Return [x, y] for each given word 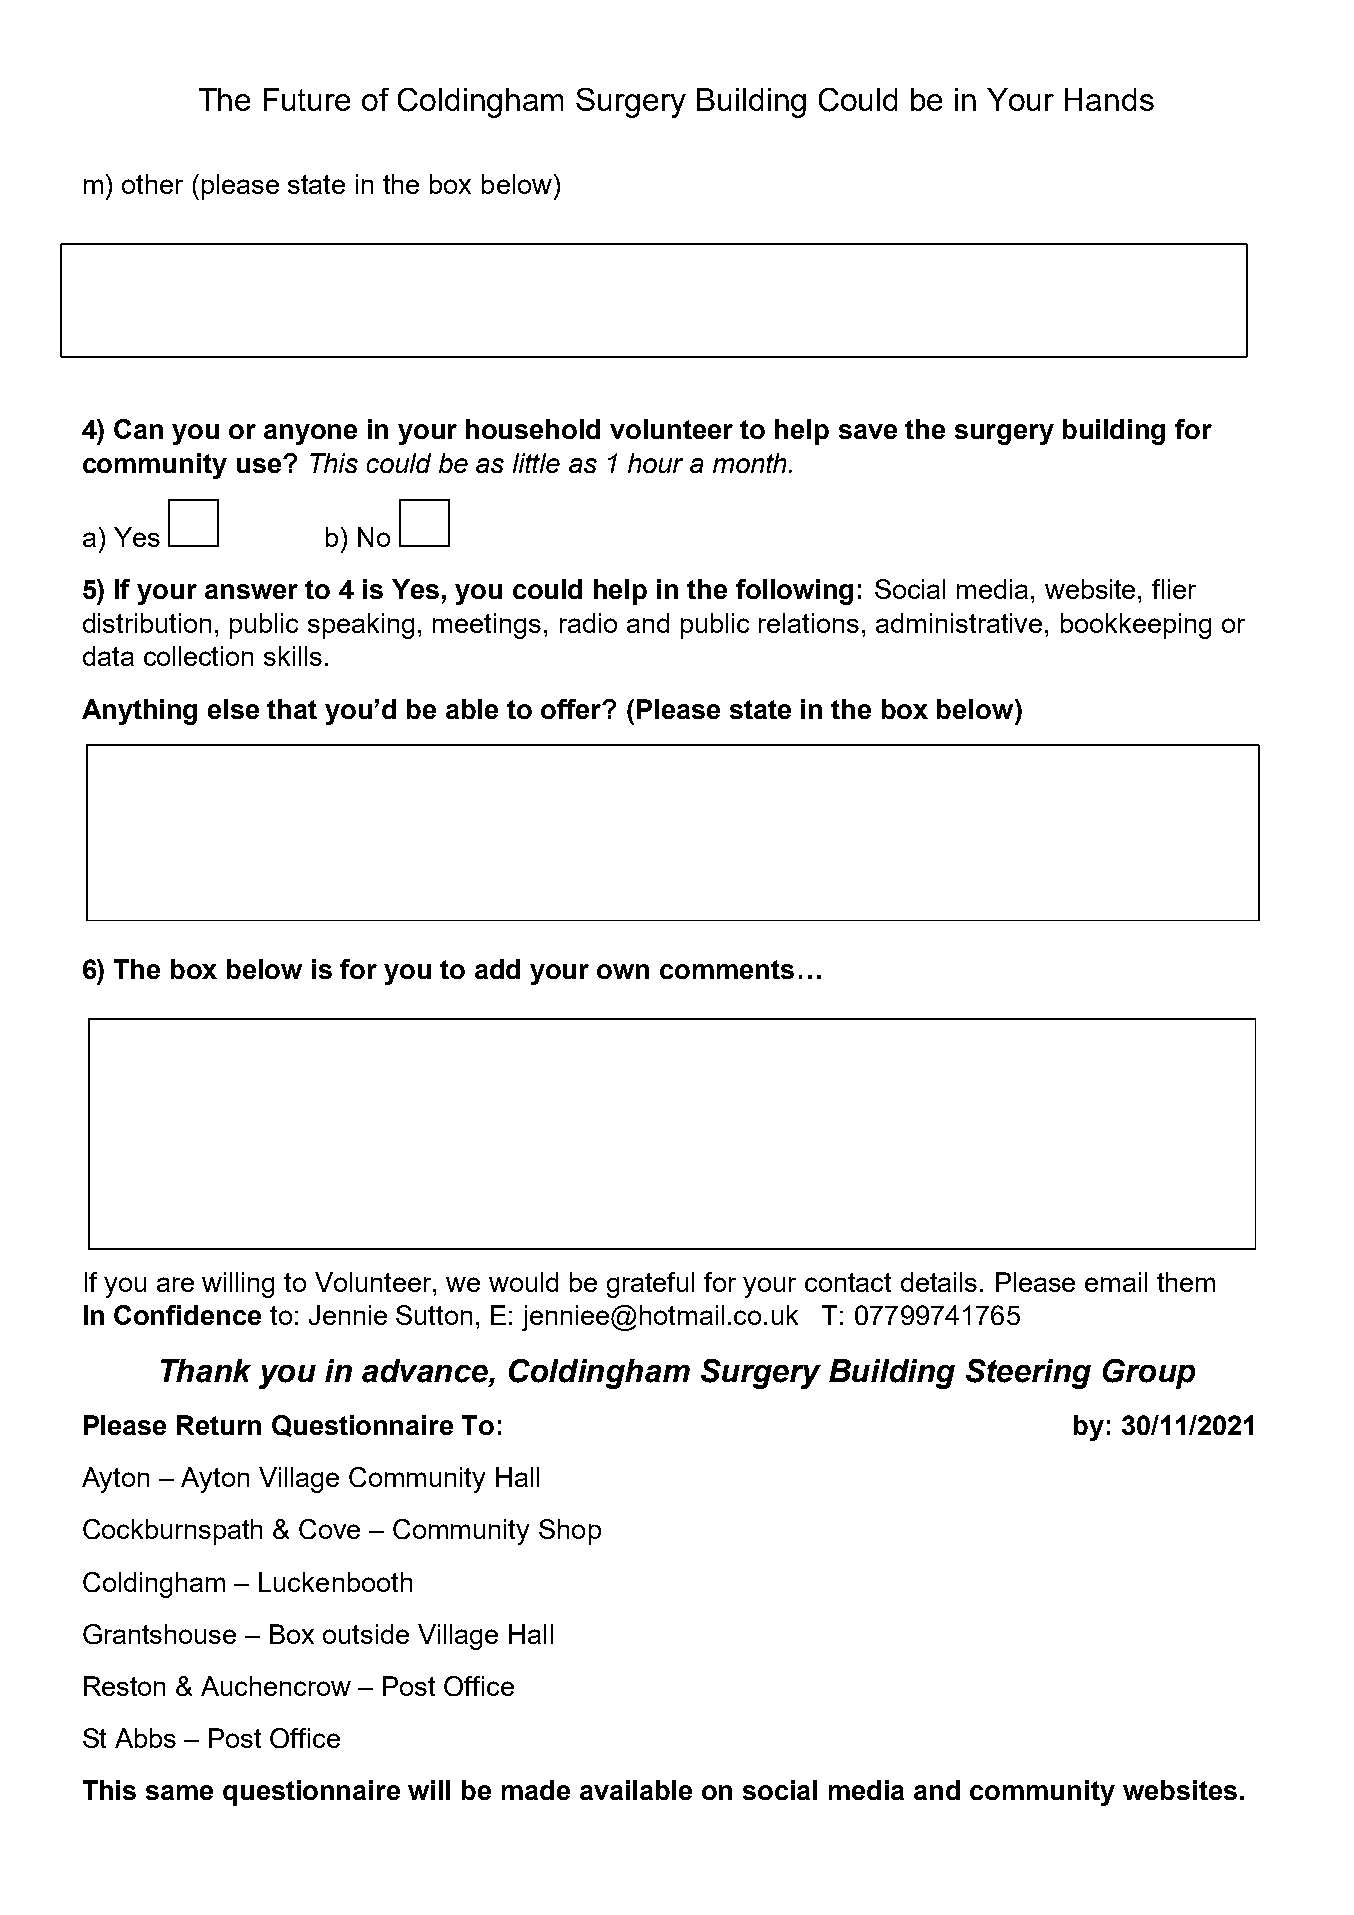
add [497, 969]
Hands [1109, 99]
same [179, 1792]
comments [727, 969]
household [533, 429]
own [623, 971]
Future [307, 99]
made [536, 1790]
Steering [1028, 1374]
